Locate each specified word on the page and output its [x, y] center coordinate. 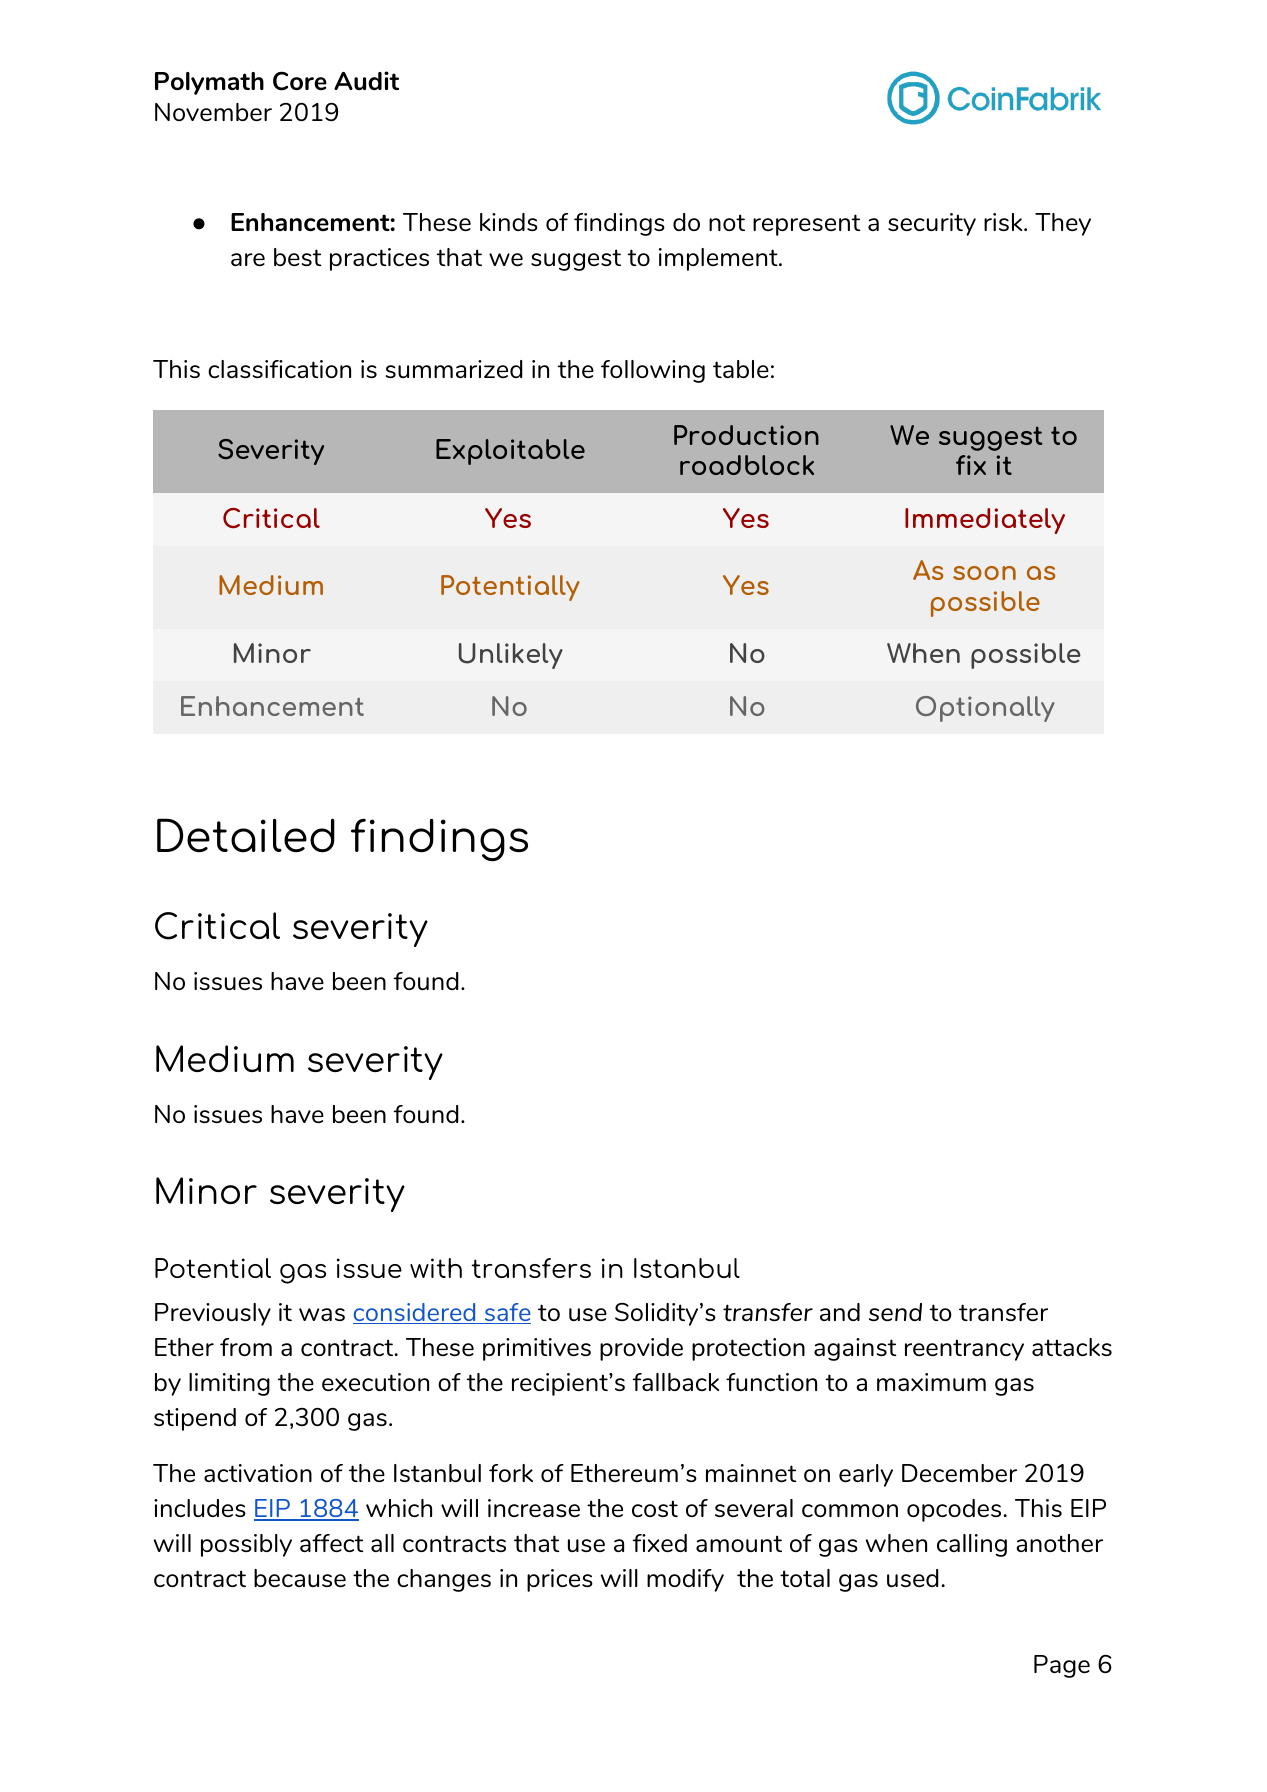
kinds [509, 222]
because [300, 1578]
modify [685, 1580]
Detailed [246, 835]
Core [300, 81]
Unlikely [511, 656]
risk [1004, 222]
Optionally [985, 709]
